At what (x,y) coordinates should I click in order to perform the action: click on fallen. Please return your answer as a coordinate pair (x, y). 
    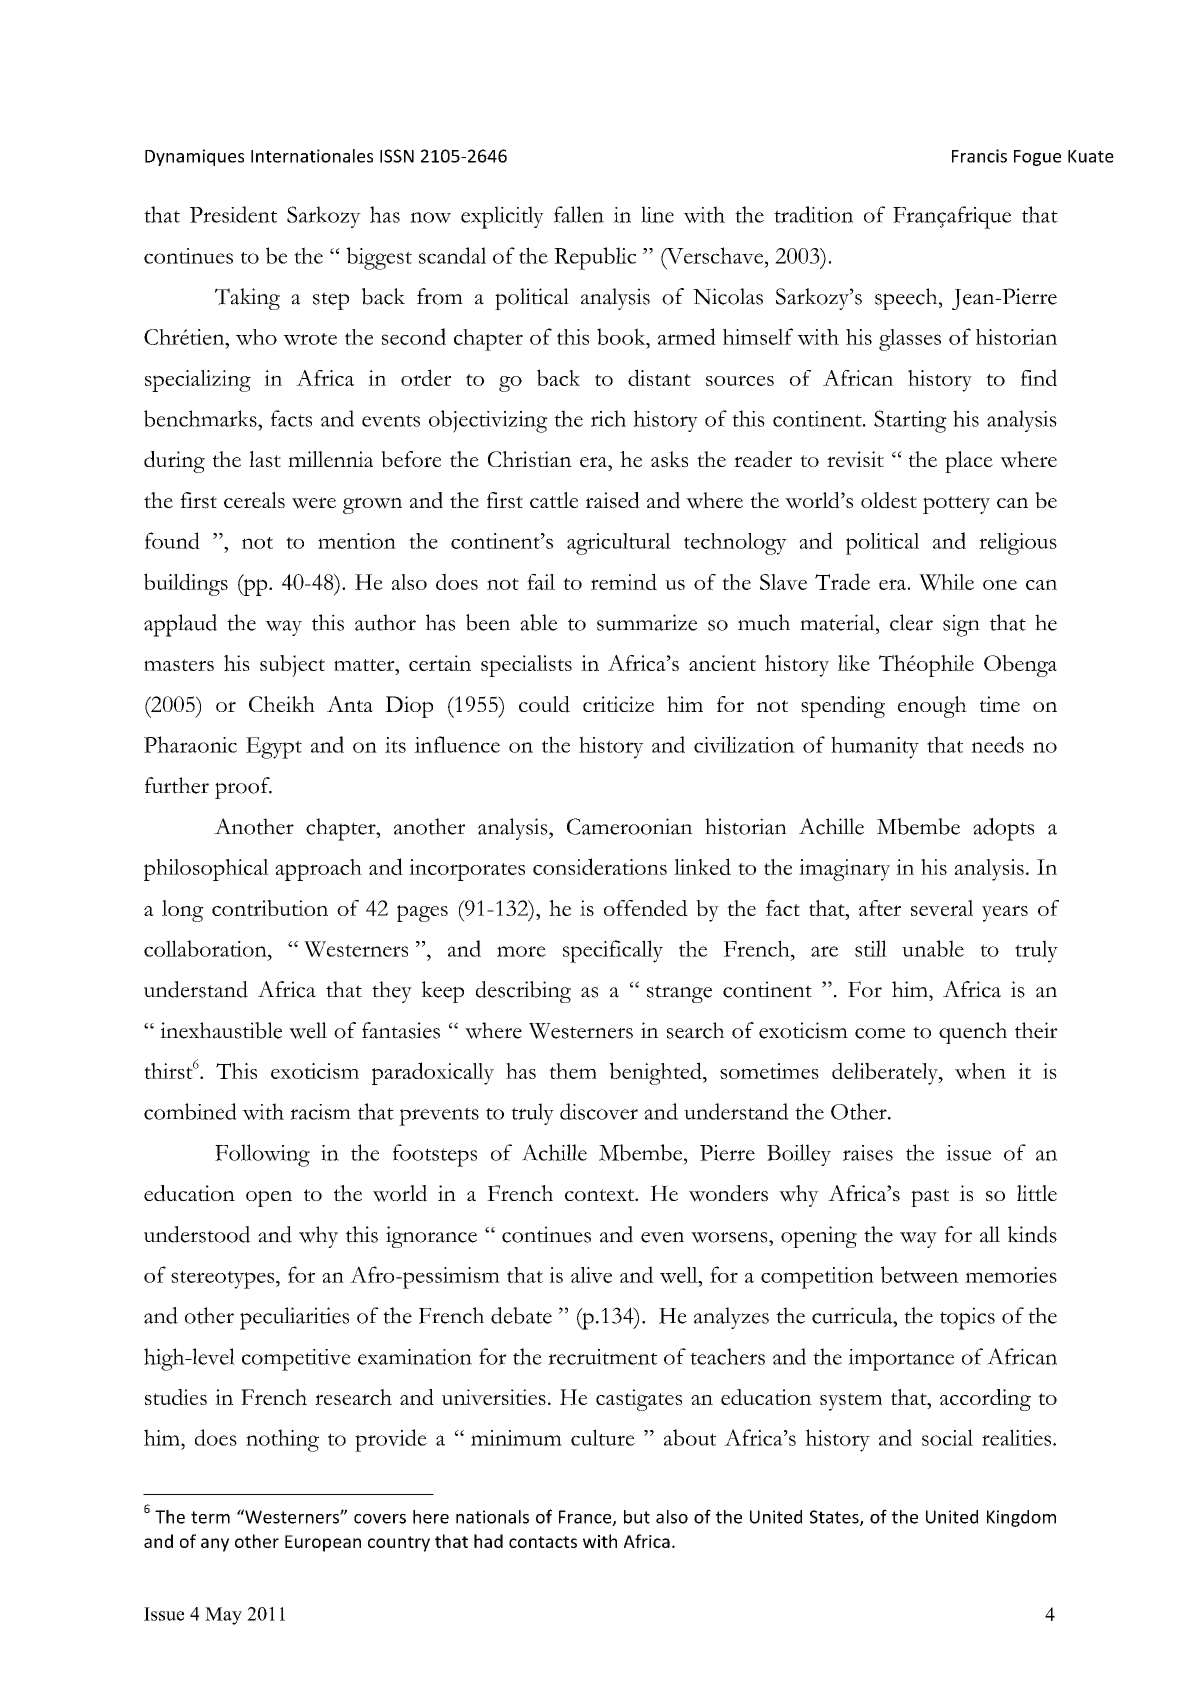
    Looking at the image, I should click on (579, 214).
